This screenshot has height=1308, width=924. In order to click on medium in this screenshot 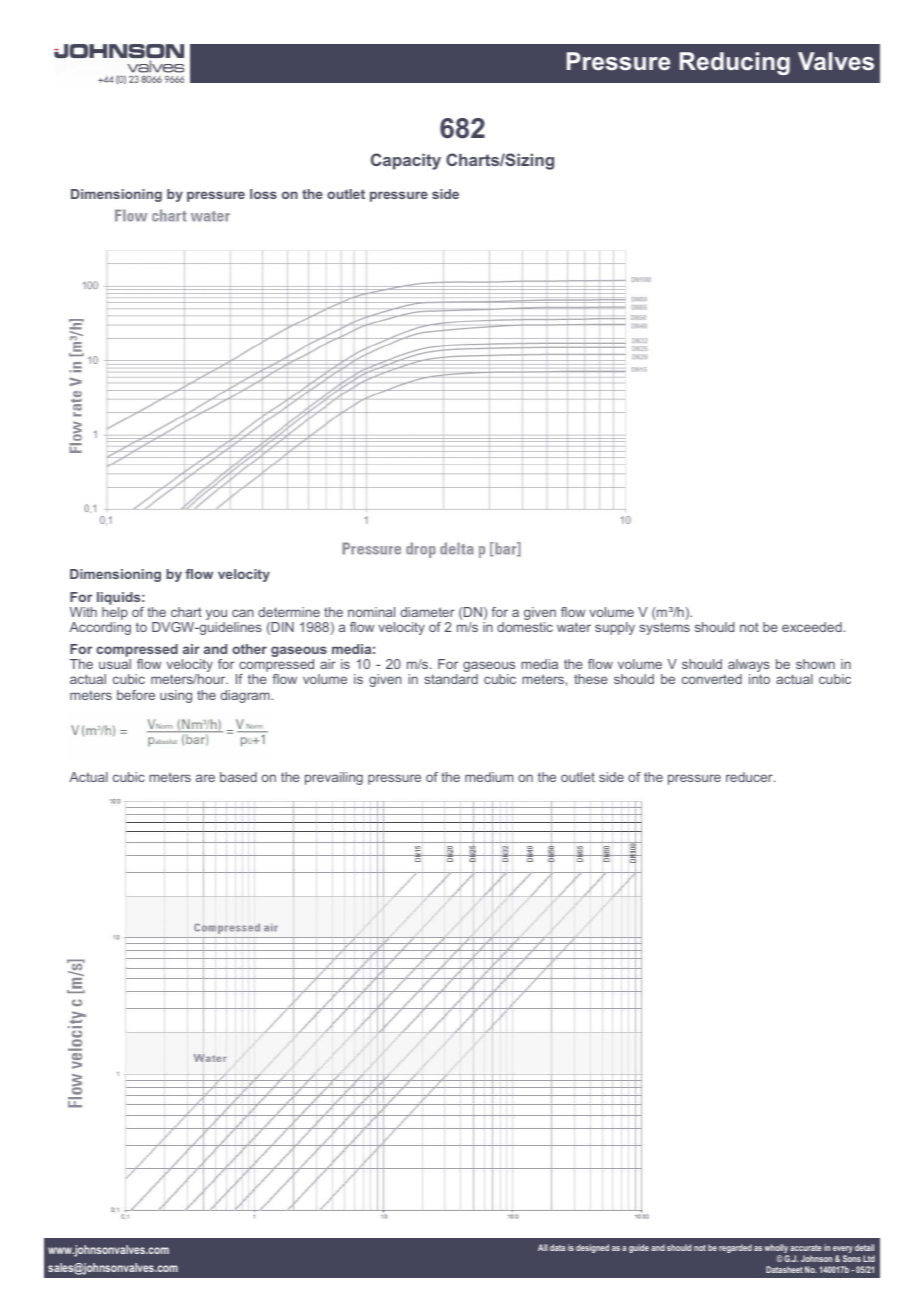, I will do `click(489, 777)`.
